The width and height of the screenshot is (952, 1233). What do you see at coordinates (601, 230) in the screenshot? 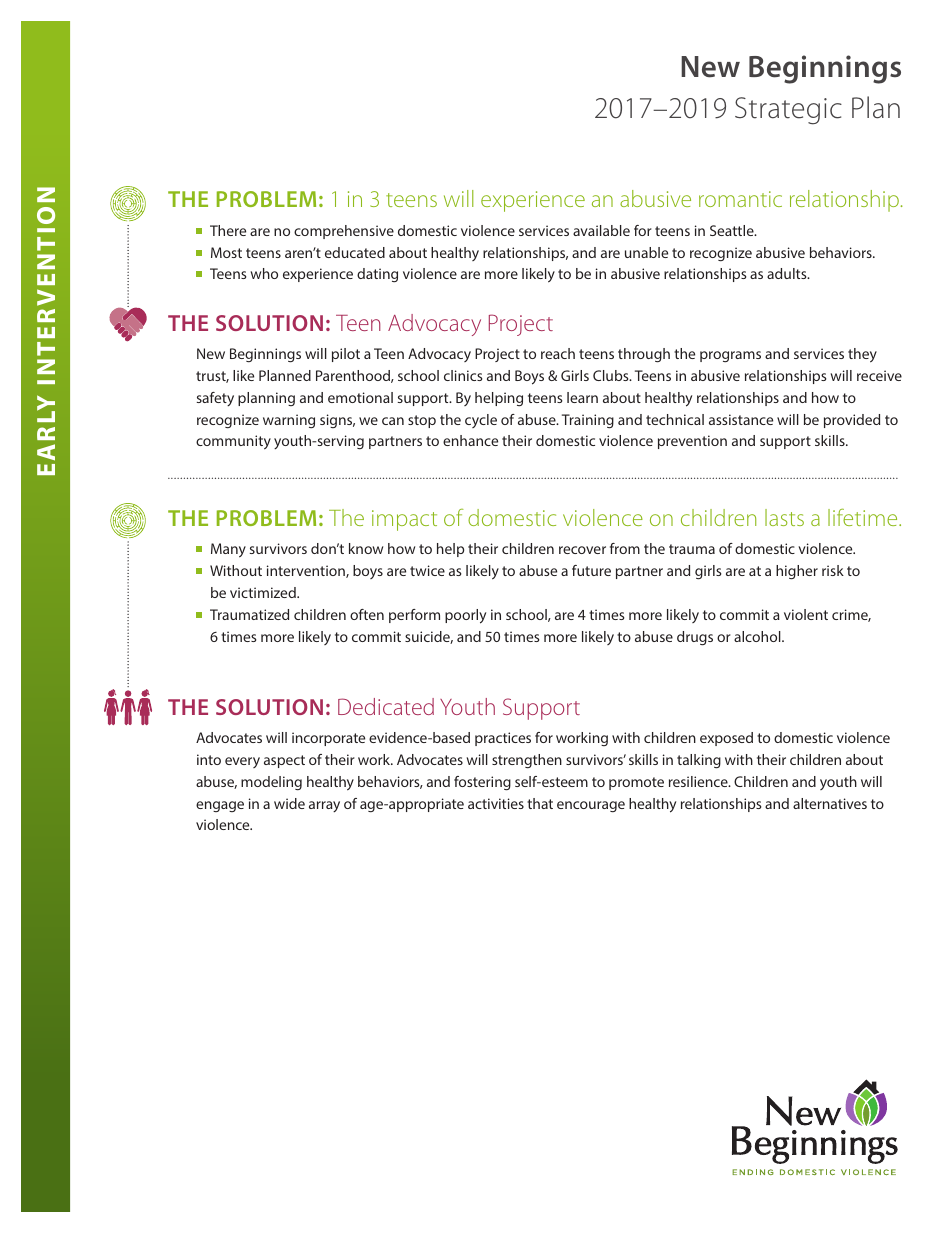
I see `available` at bounding box center [601, 230].
